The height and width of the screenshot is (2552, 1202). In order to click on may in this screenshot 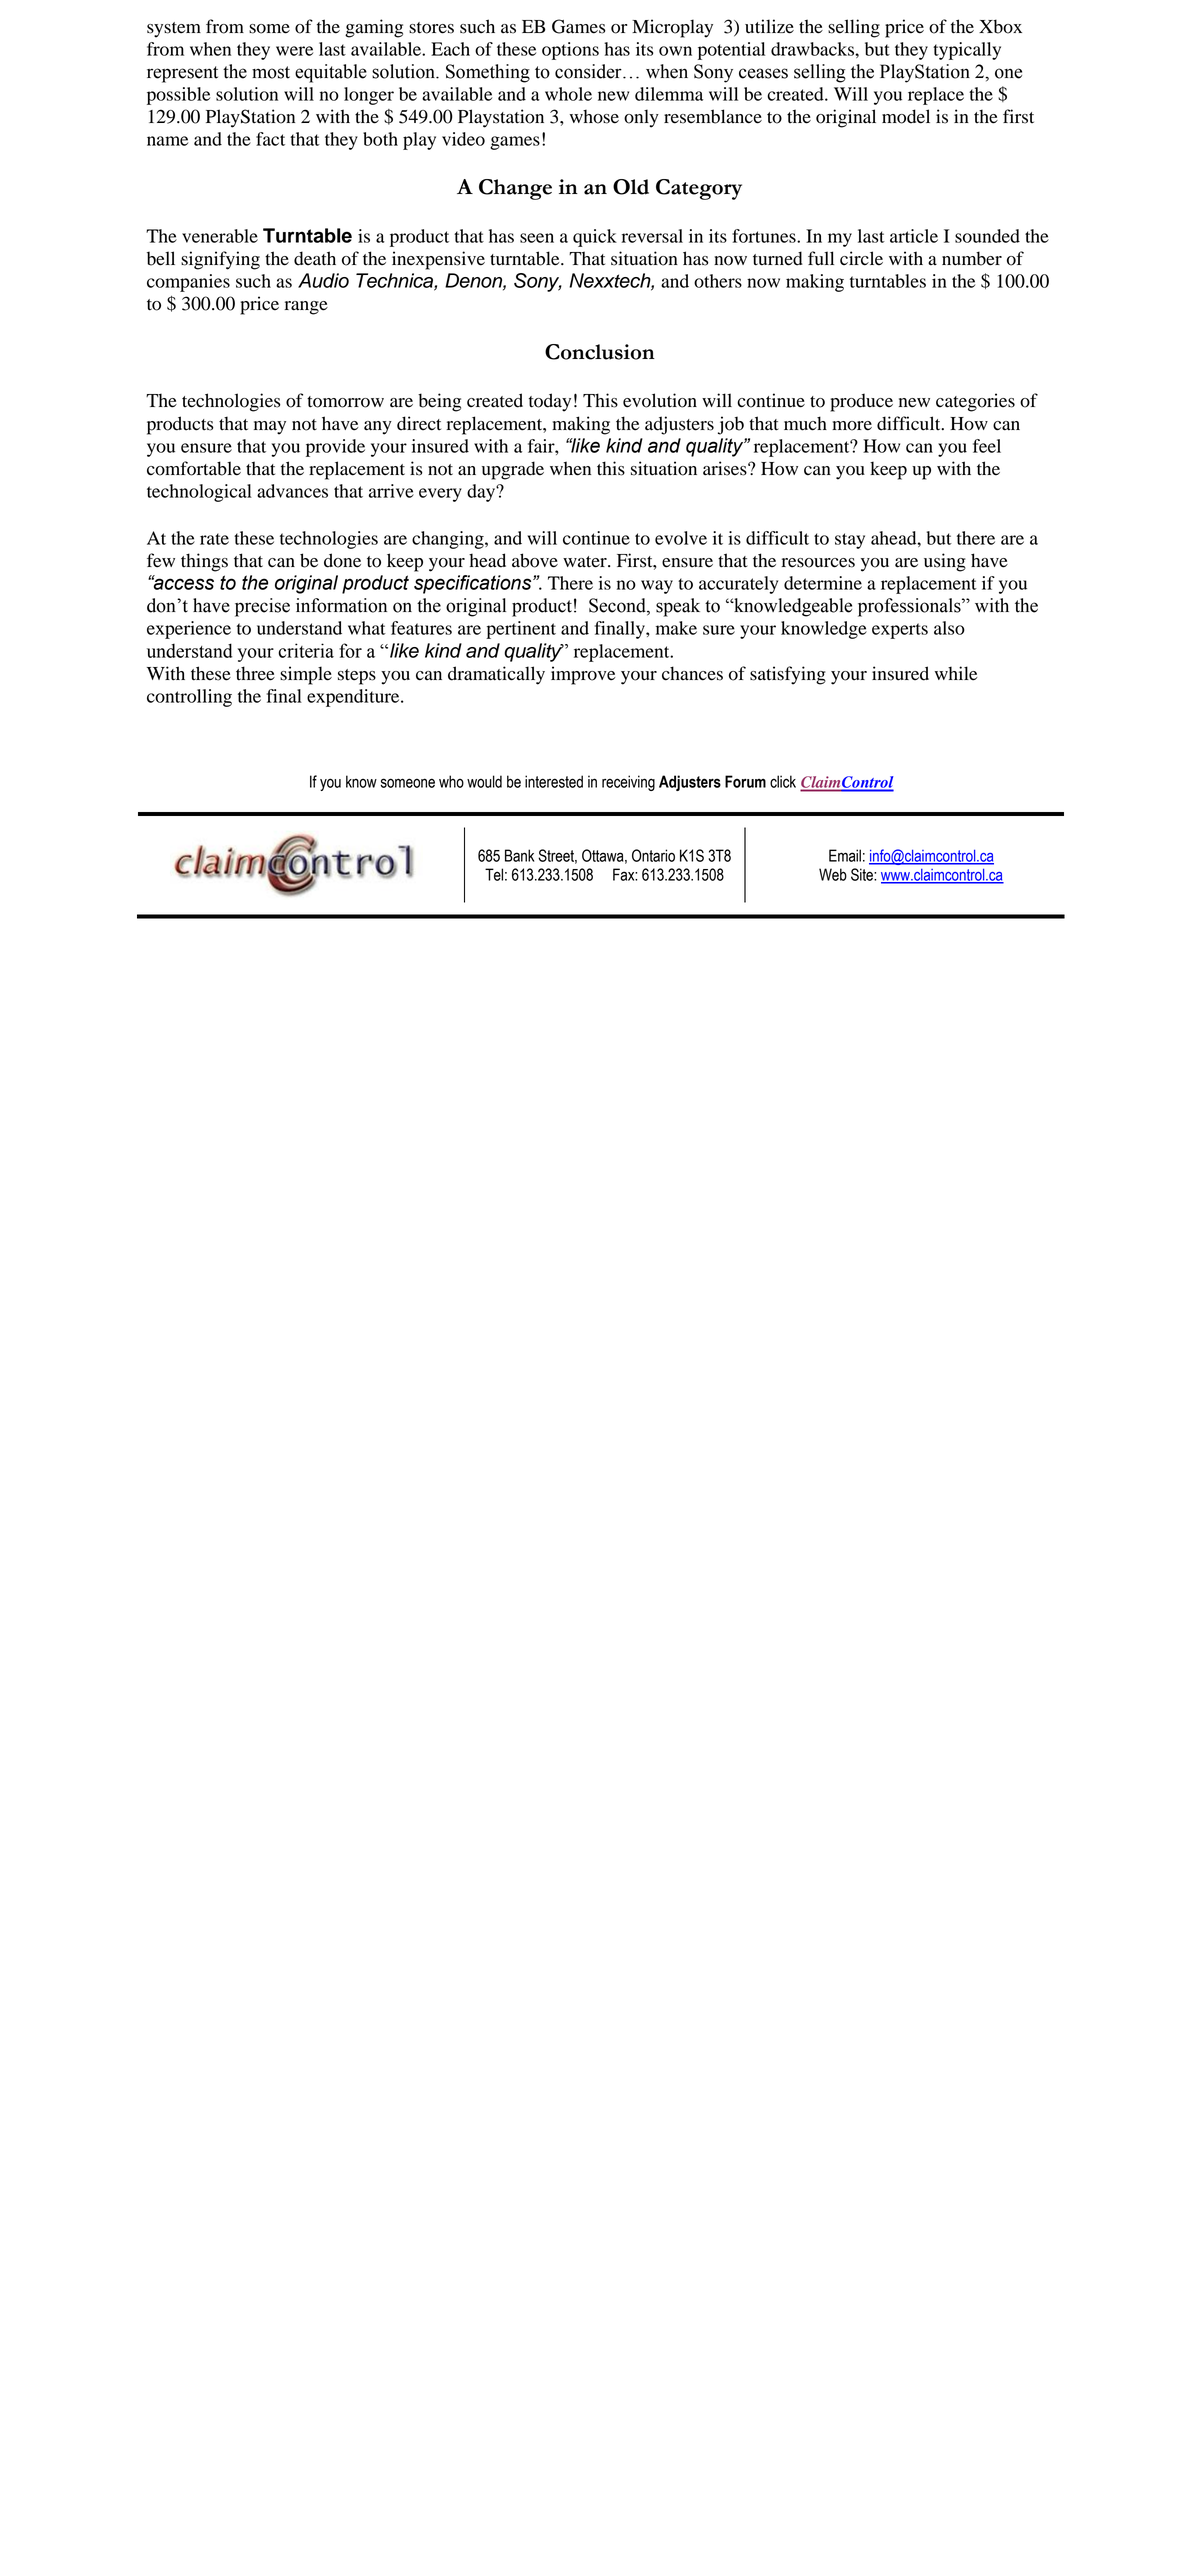, I will do `click(270, 428)`.
